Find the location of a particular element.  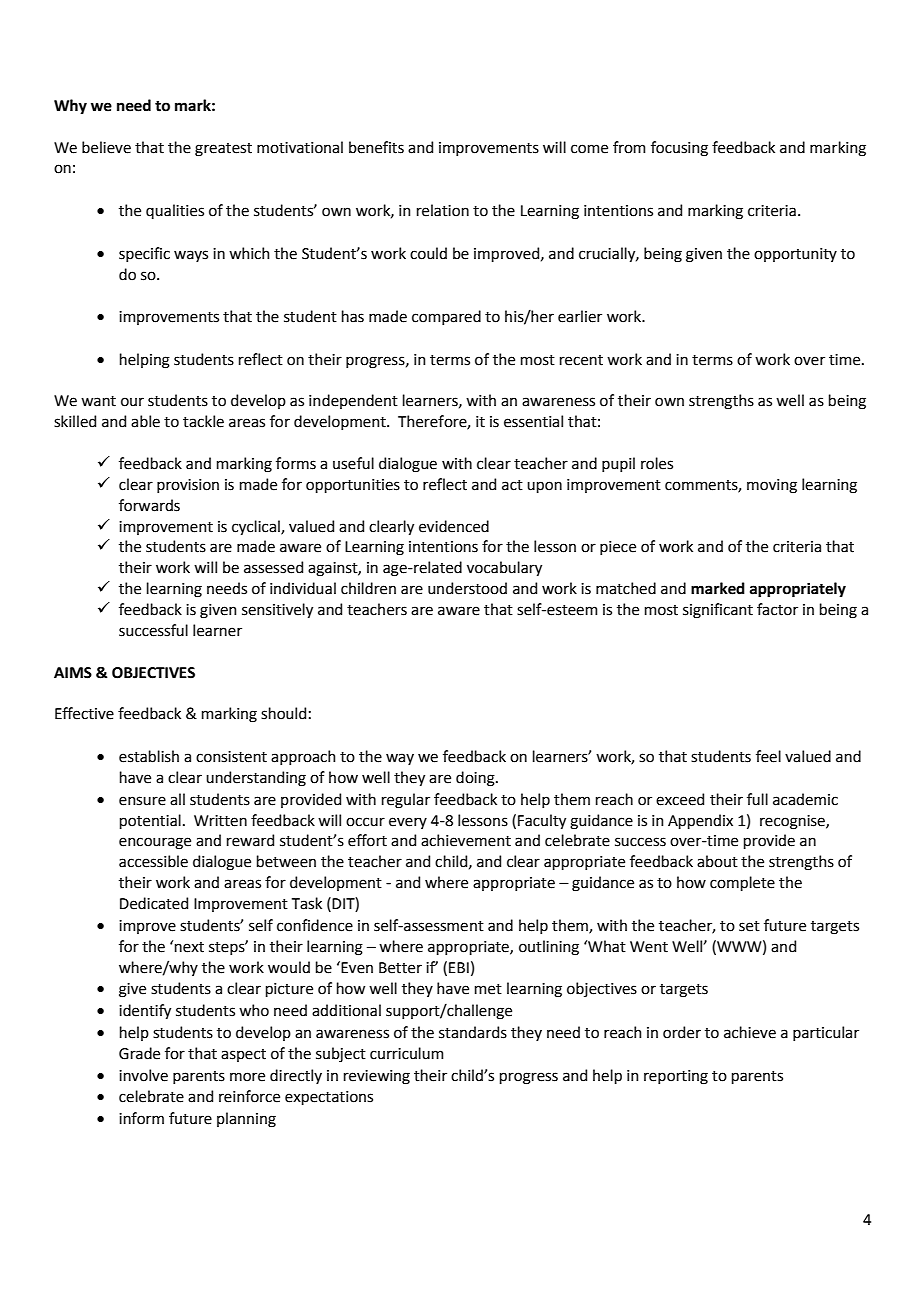

qualities is located at coordinates (175, 211).
